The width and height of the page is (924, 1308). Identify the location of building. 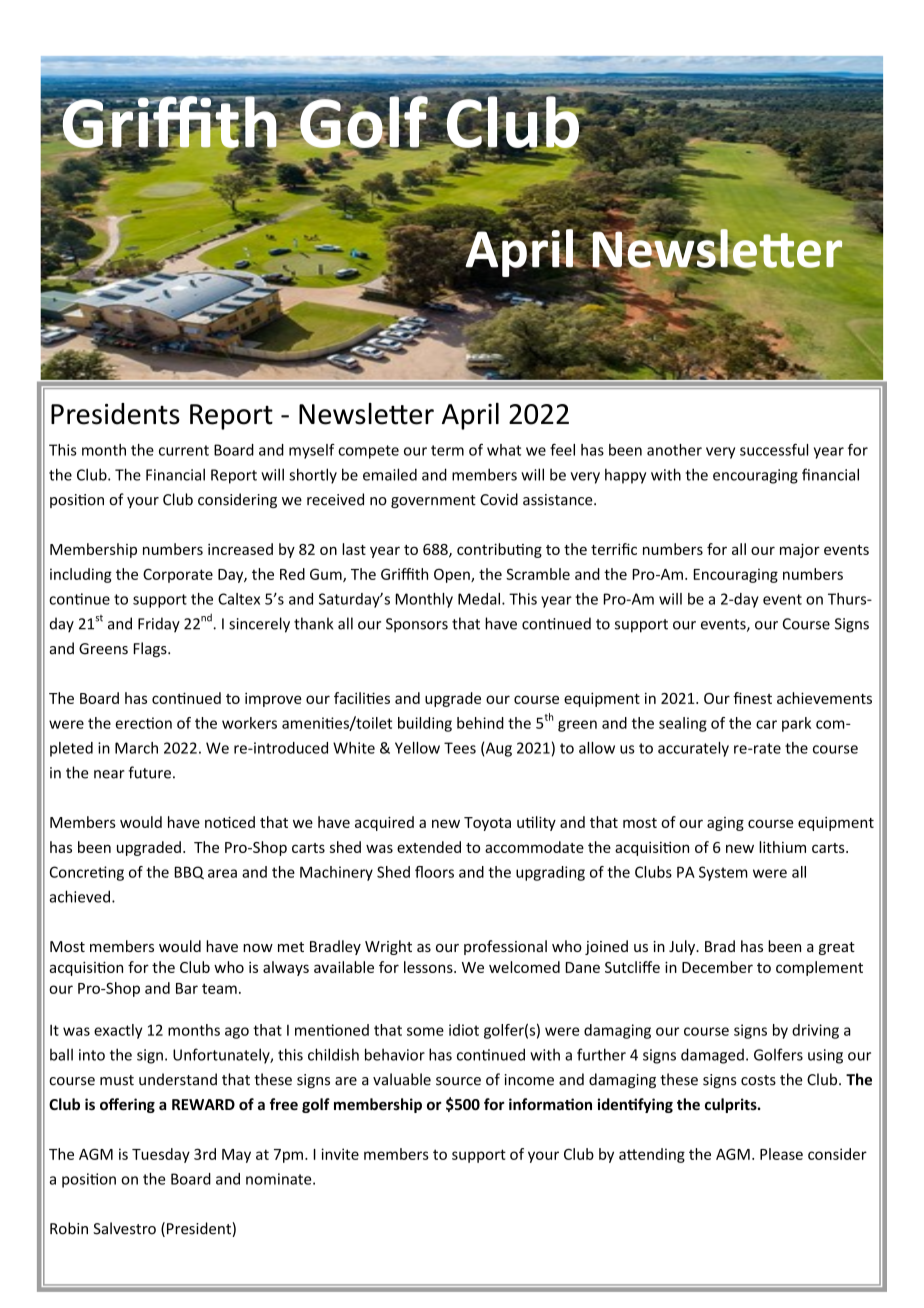
(425, 724).
